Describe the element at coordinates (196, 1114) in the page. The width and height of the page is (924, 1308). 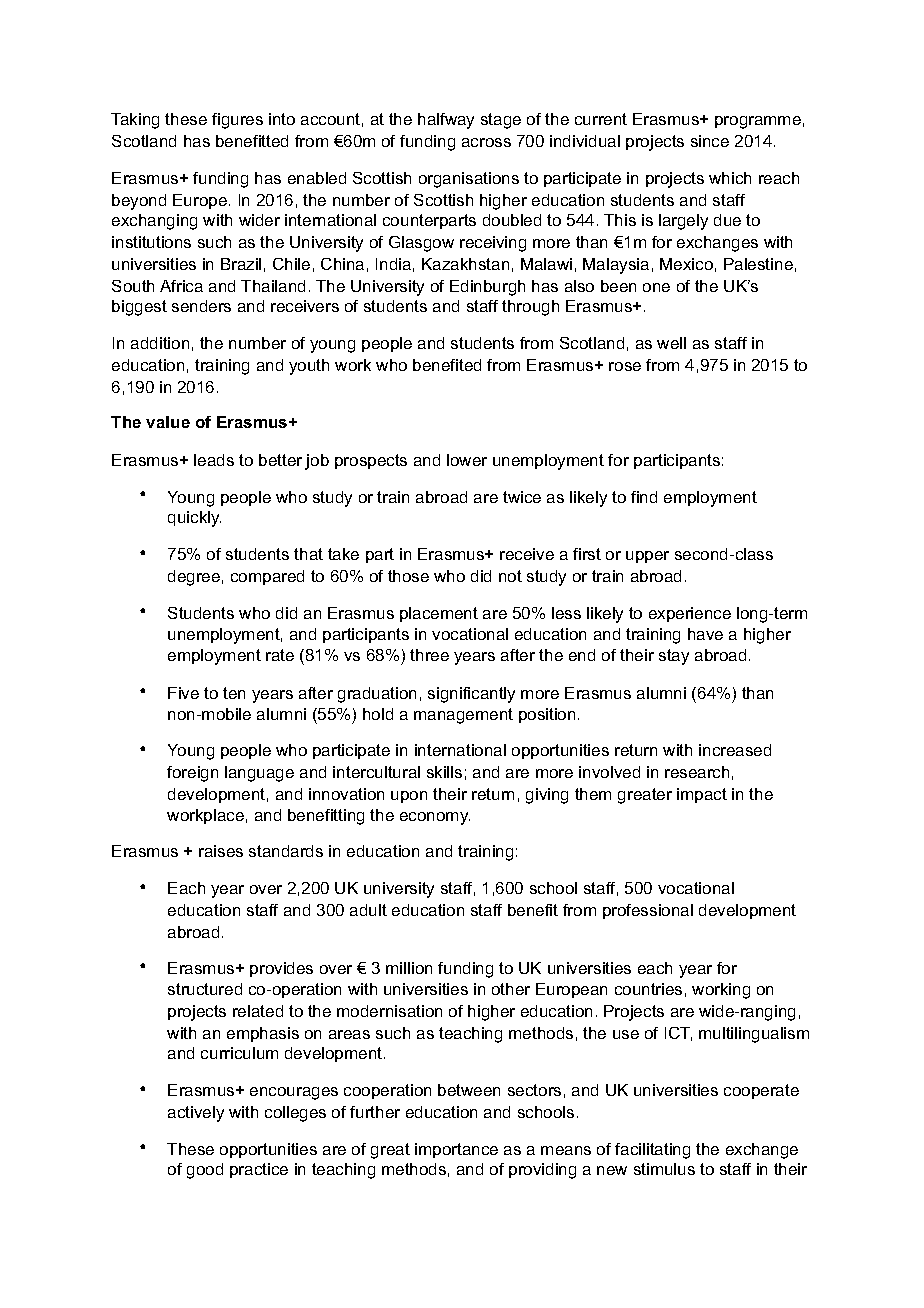
I see `actively` at that location.
